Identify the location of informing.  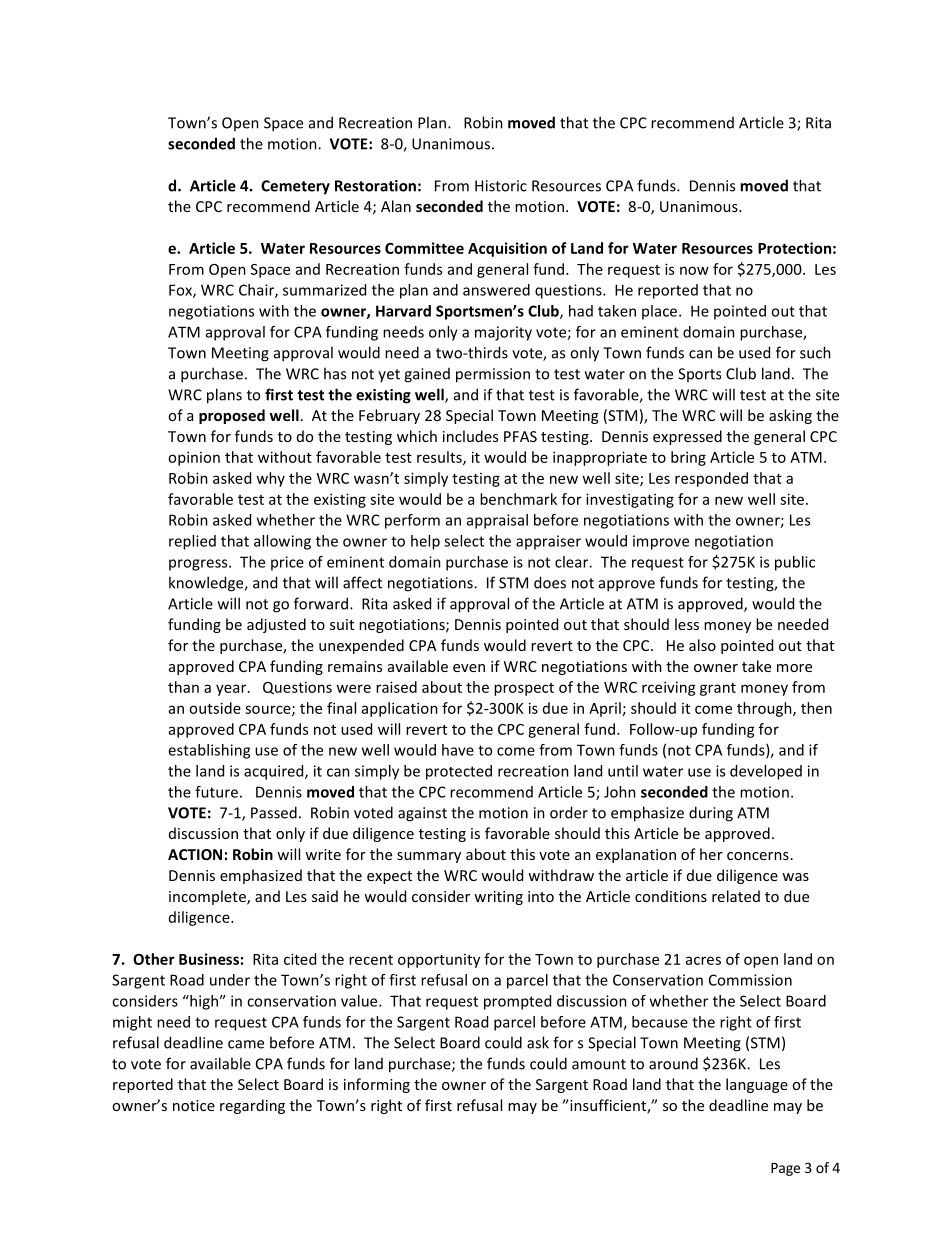
(377, 1085).
